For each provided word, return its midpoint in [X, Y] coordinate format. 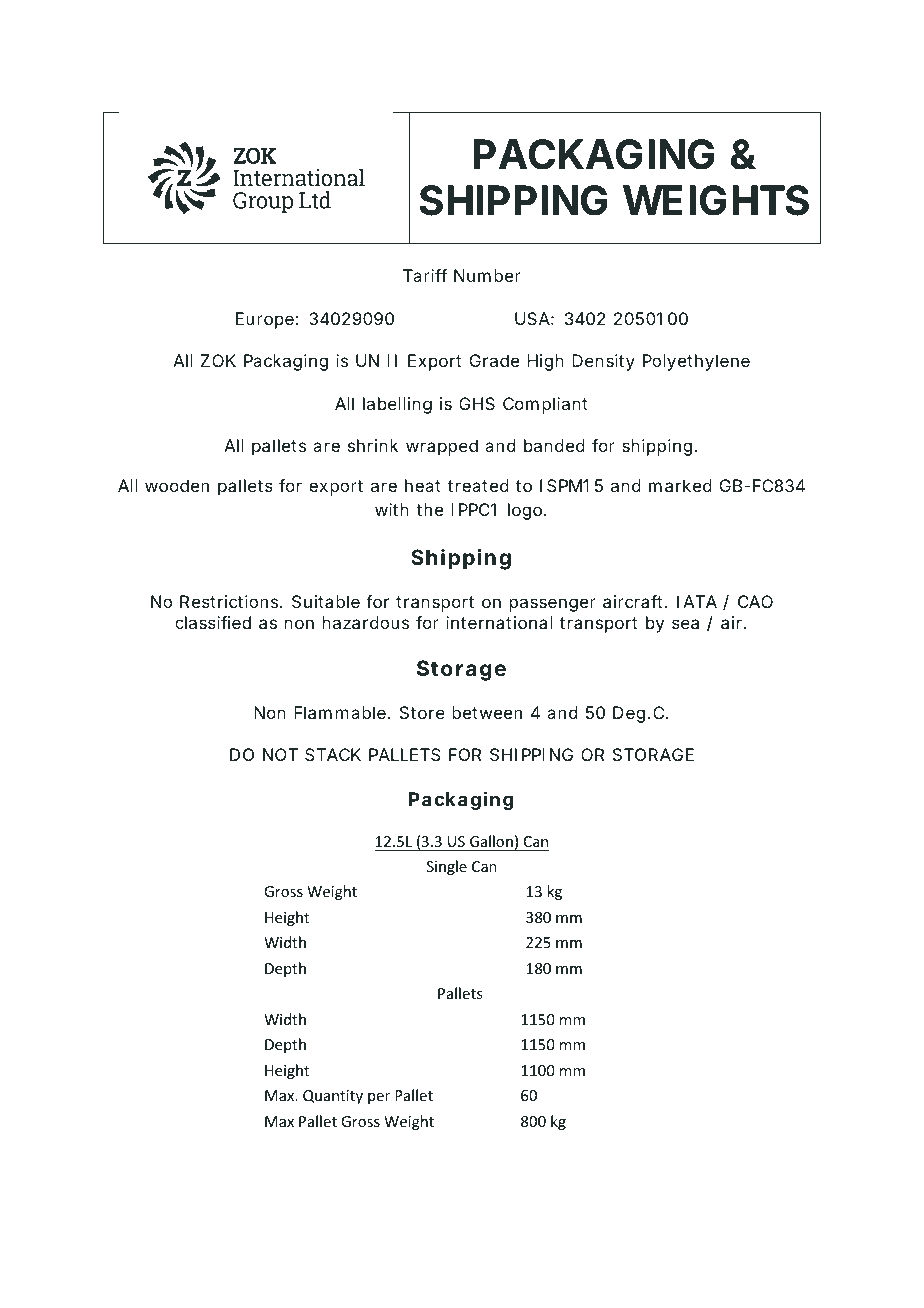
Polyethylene [696, 362]
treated [478, 485]
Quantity [333, 1097]
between [487, 712]
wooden [177, 485]
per [379, 1098]
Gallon [491, 841]
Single [447, 867]
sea [685, 624]
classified [213, 622]
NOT [280, 754]
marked [680, 485]
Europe [265, 320]
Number [487, 275]
